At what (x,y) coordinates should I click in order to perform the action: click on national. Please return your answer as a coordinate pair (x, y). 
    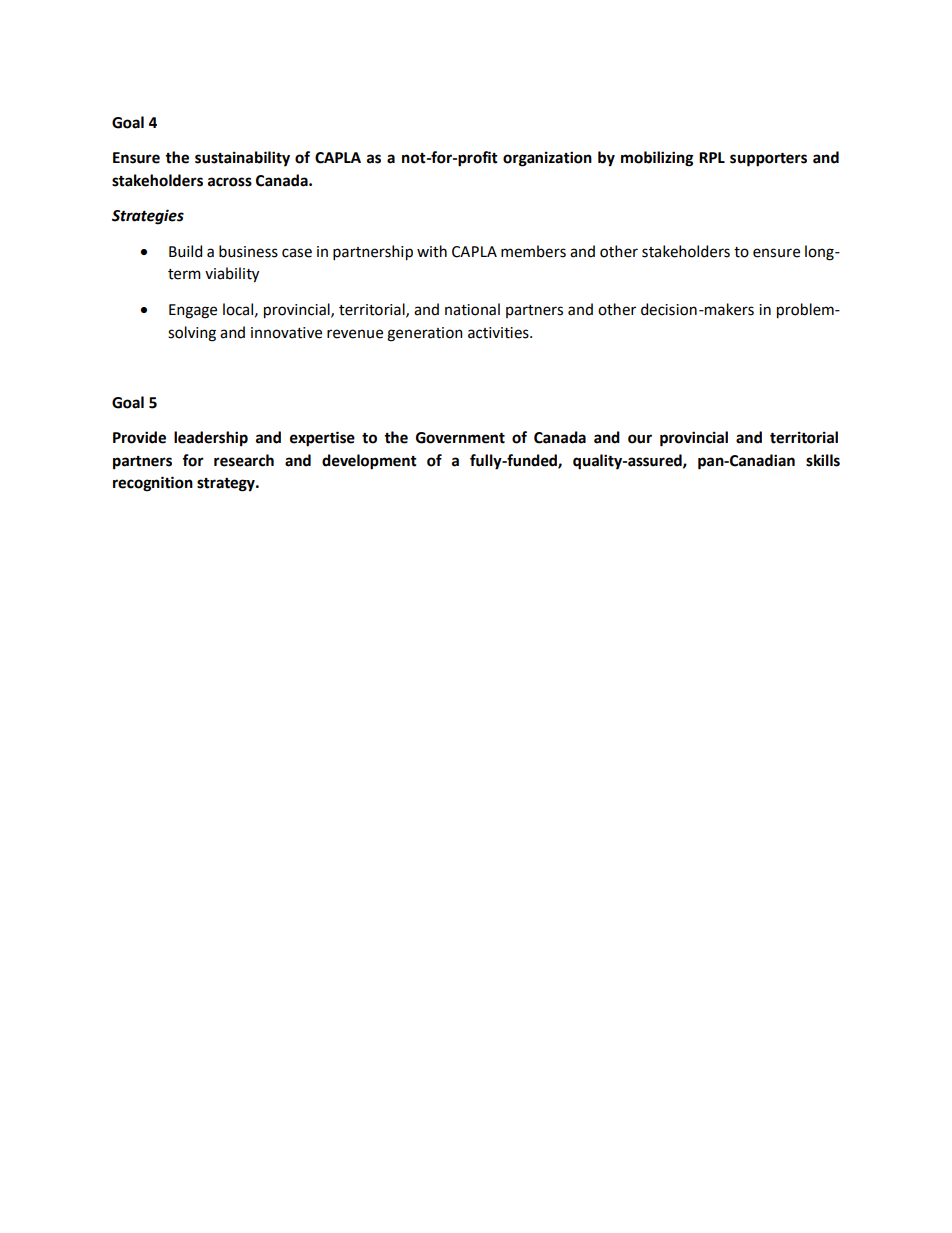
    Looking at the image, I should click on (472, 309).
